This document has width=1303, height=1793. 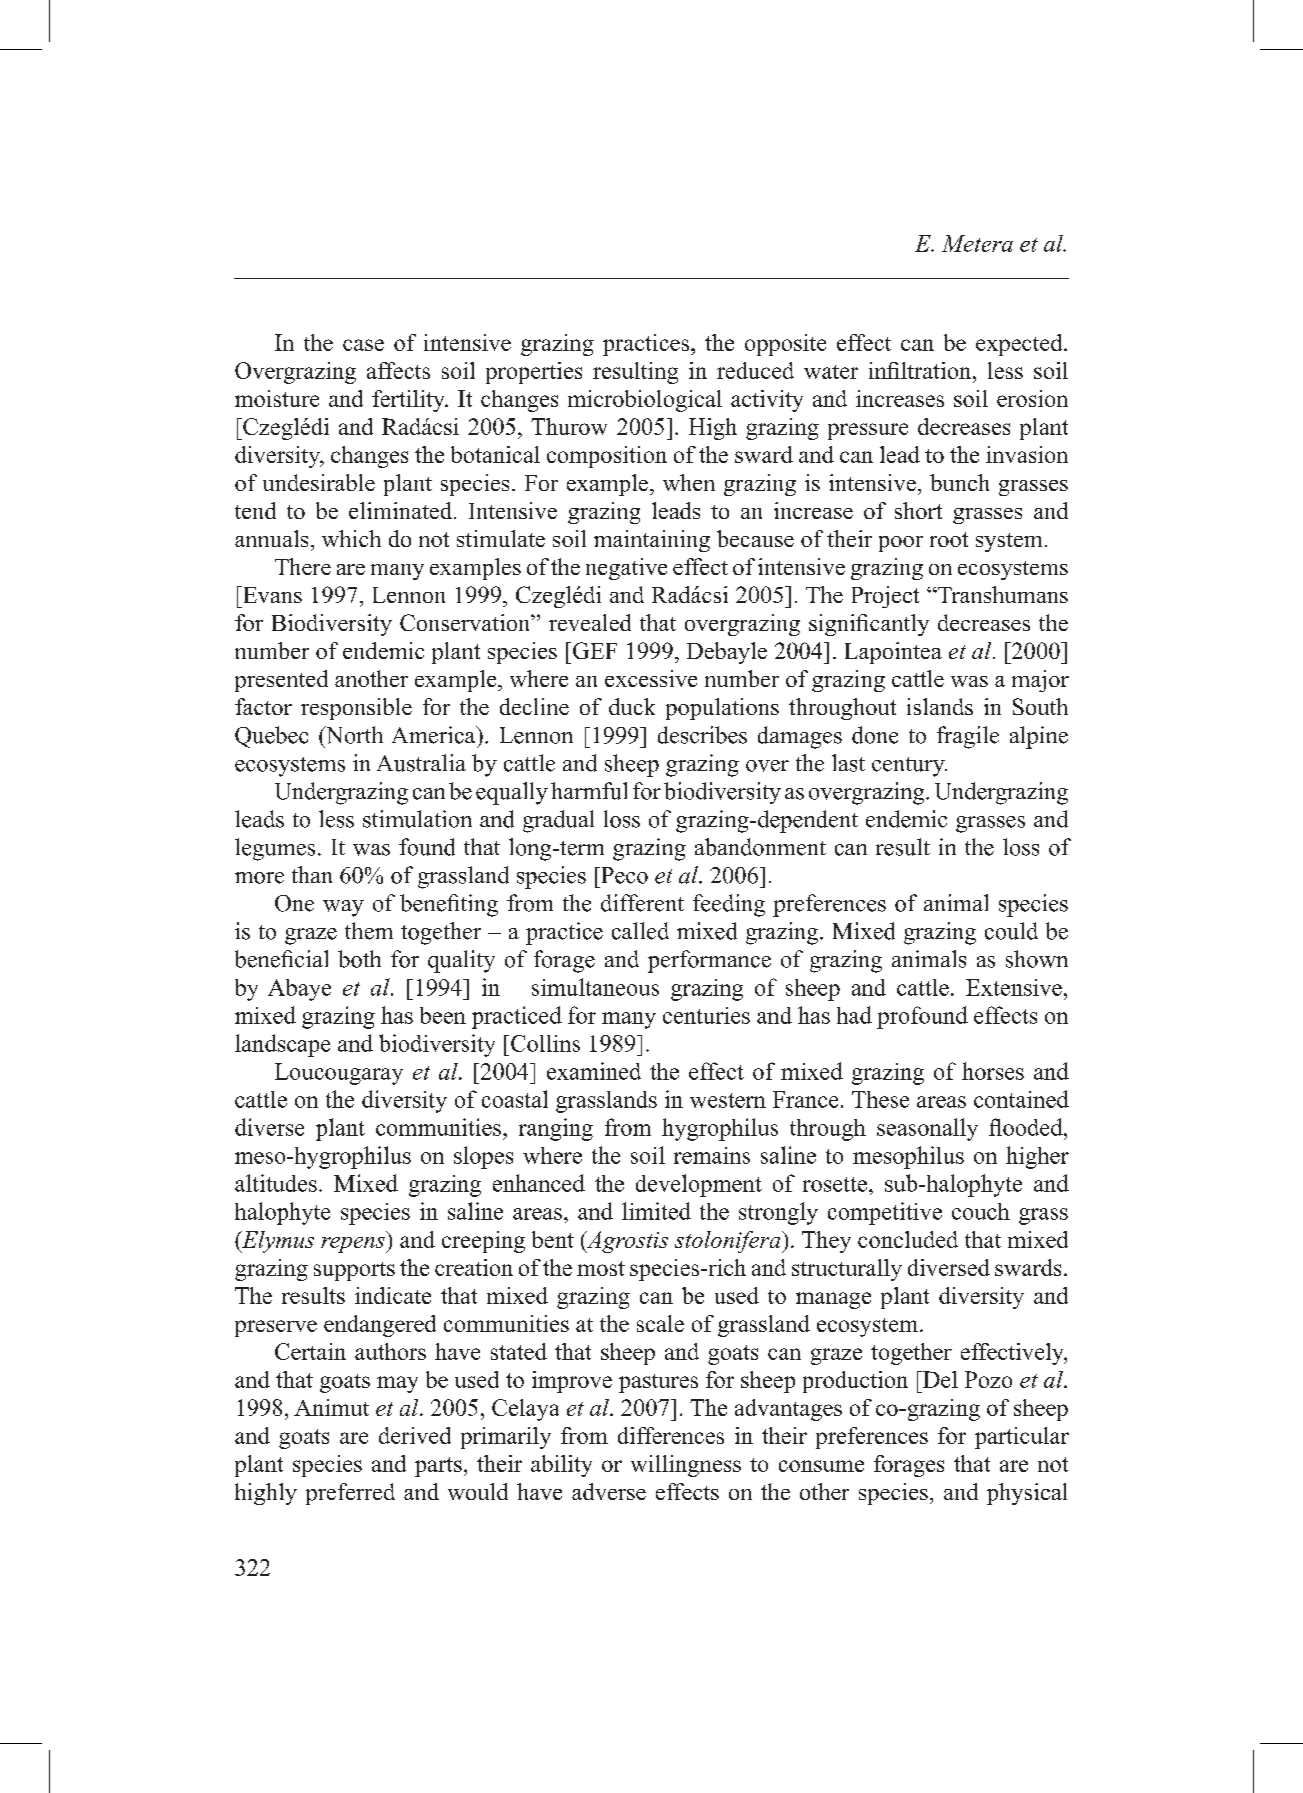 What do you see at coordinates (1022, 1438) in the document?
I see `particular` at bounding box center [1022, 1438].
